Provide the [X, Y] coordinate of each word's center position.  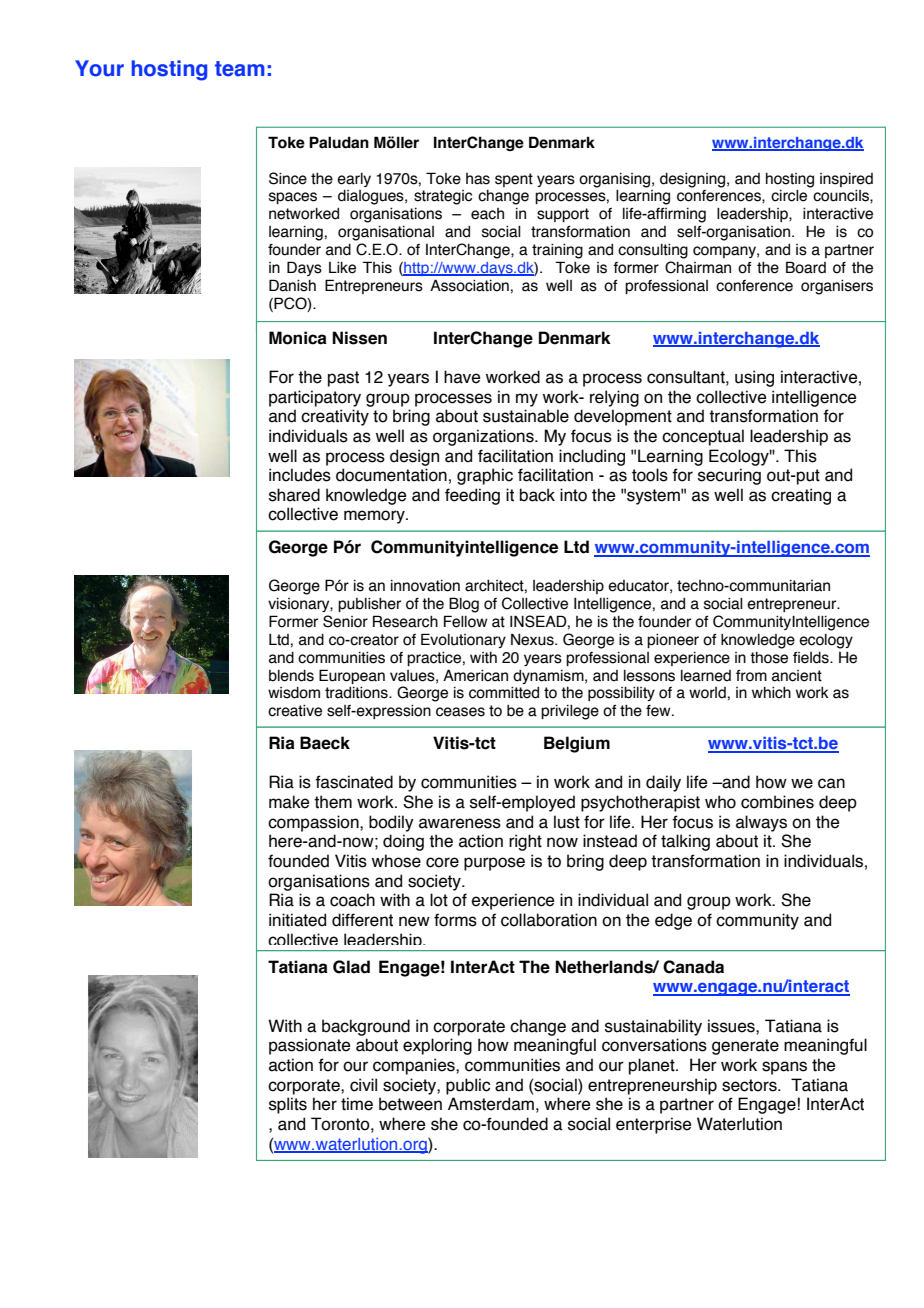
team [240, 69]
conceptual [703, 437]
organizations [484, 437]
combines [777, 802]
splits [288, 1105]
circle [789, 196]
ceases [460, 712]
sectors [750, 1085]
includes [300, 475]
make [289, 802]
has [478, 179]
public [468, 1086]
